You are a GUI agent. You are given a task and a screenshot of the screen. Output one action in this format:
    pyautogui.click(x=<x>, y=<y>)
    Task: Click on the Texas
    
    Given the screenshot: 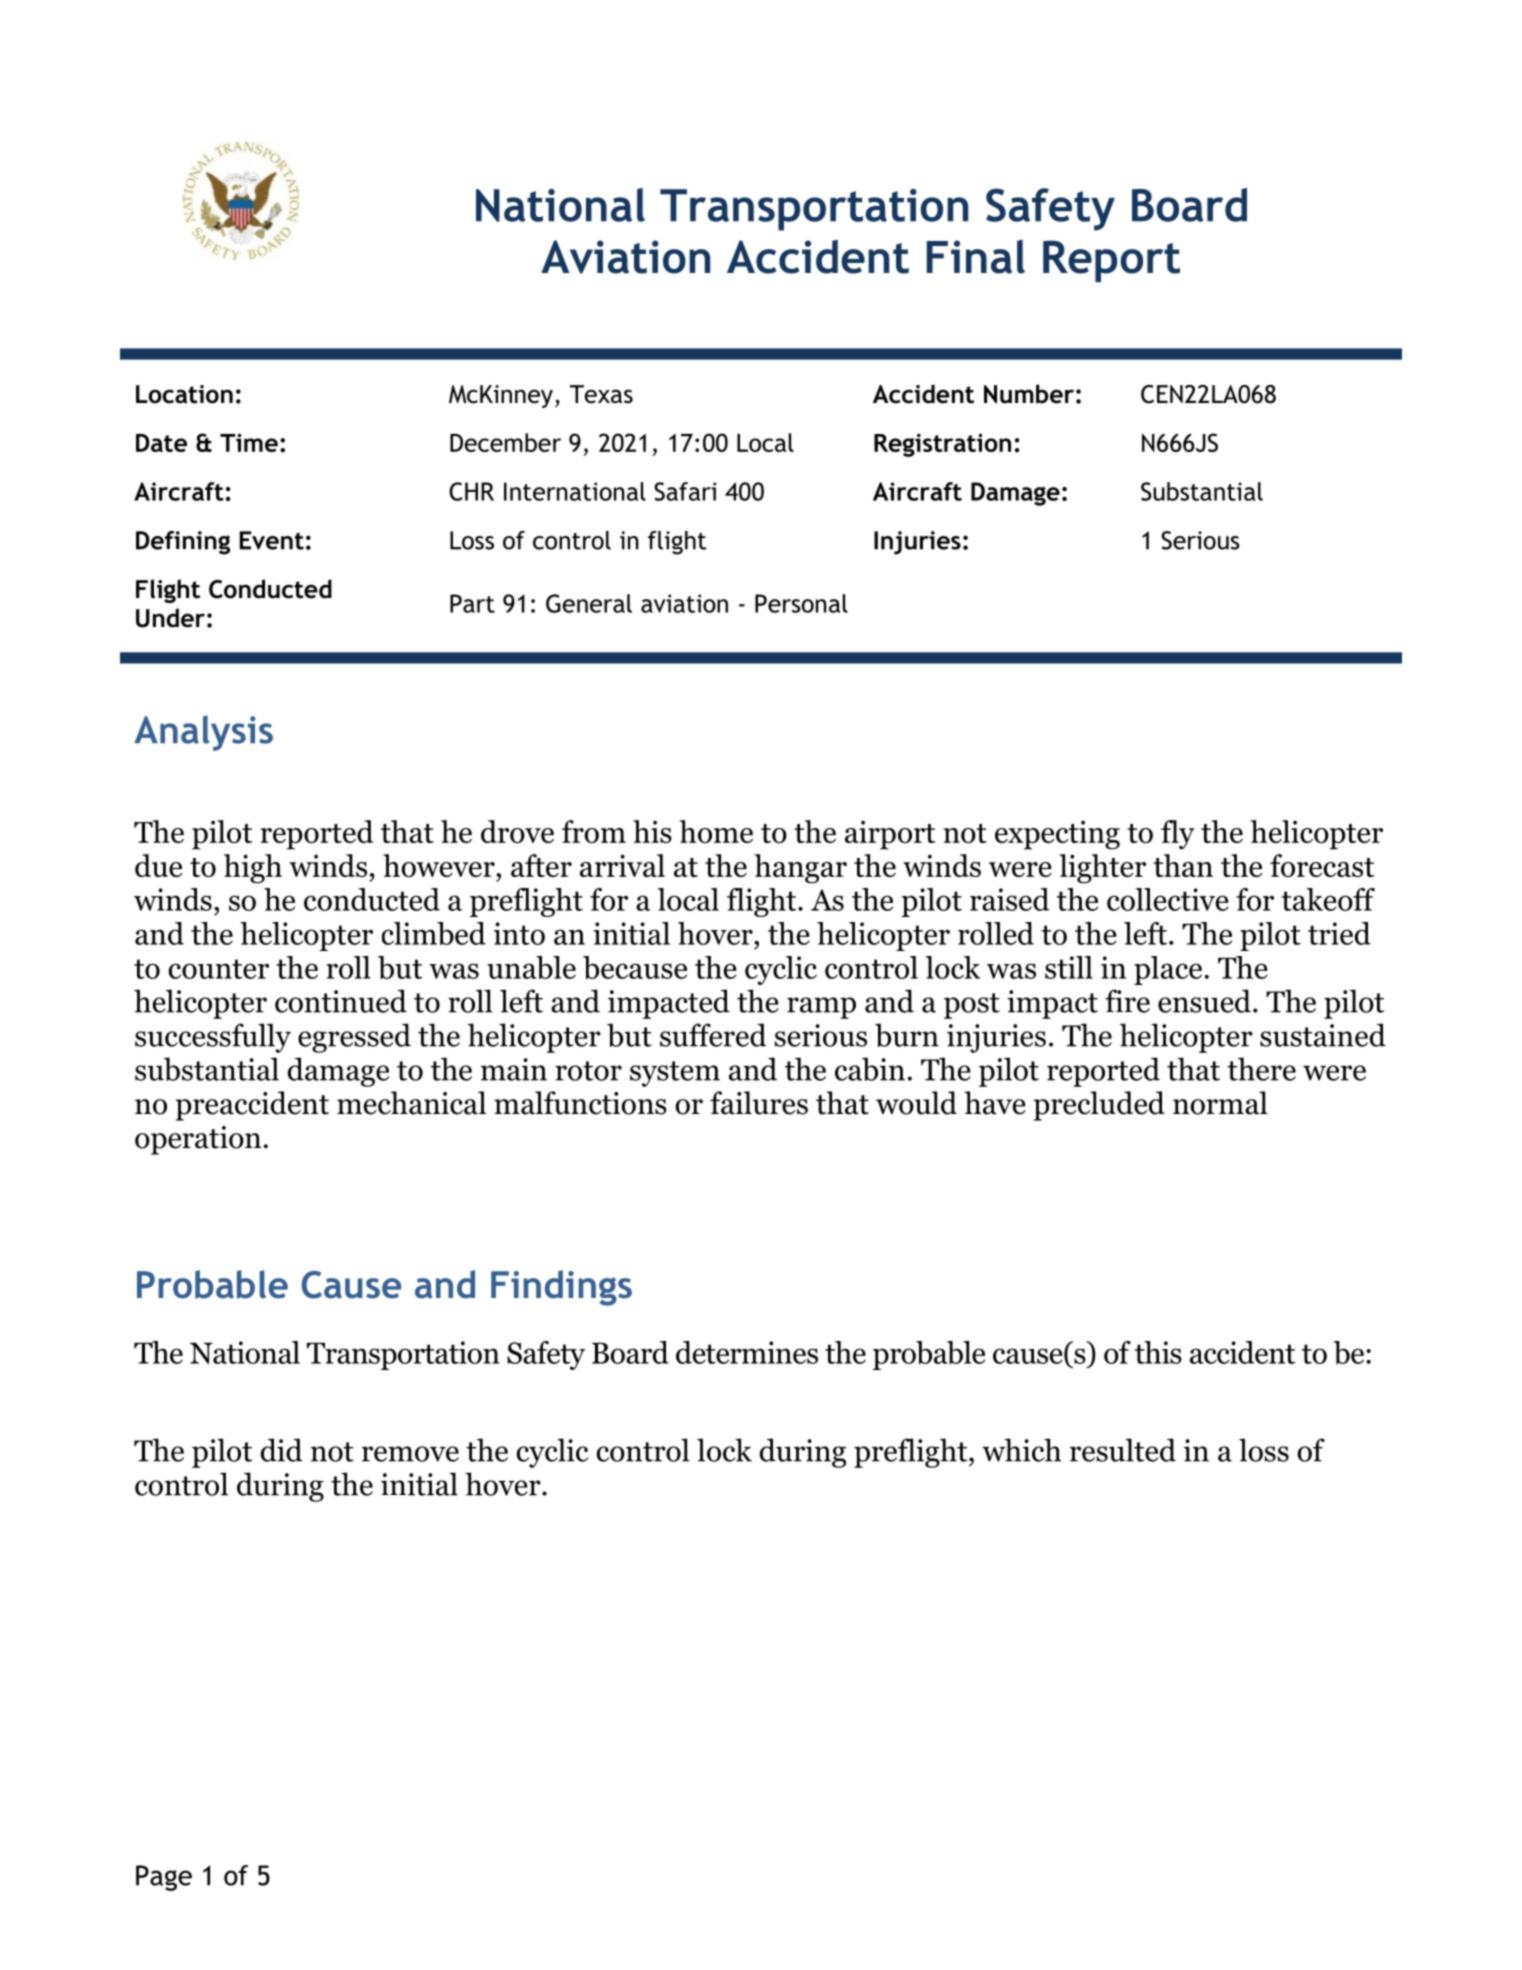 What is the action you would take?
    pyautogui.click(x=601, y=394)
